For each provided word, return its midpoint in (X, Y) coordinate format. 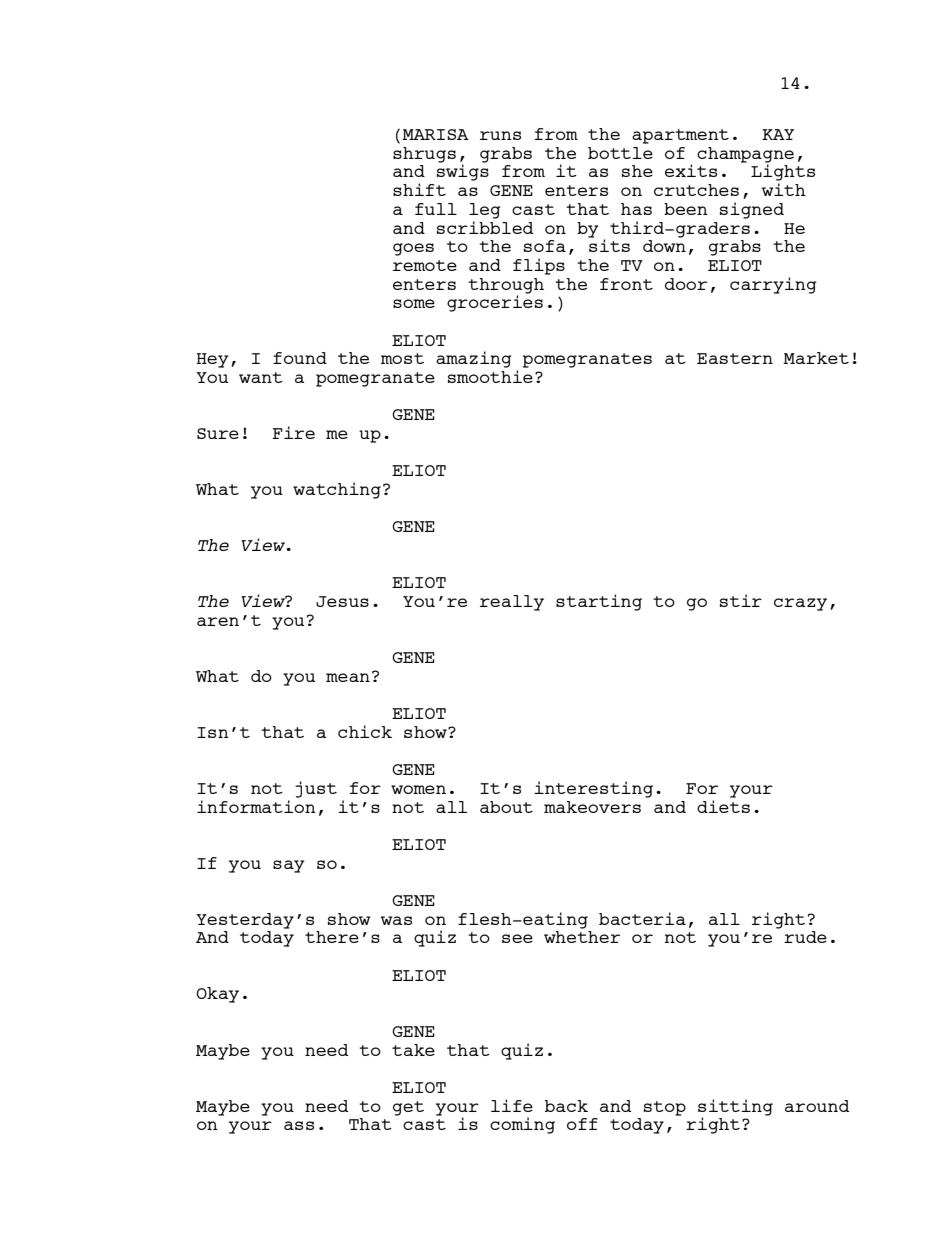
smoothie (490, 376)
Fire (293, 432)
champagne (745, 156)
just (316, 789)
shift (419, 189)
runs (500, 135)
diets (723, 806)
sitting (735, 1108)
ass (299, 1125)
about (506, 807)
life (512, 1105)
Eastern (735, 358)
